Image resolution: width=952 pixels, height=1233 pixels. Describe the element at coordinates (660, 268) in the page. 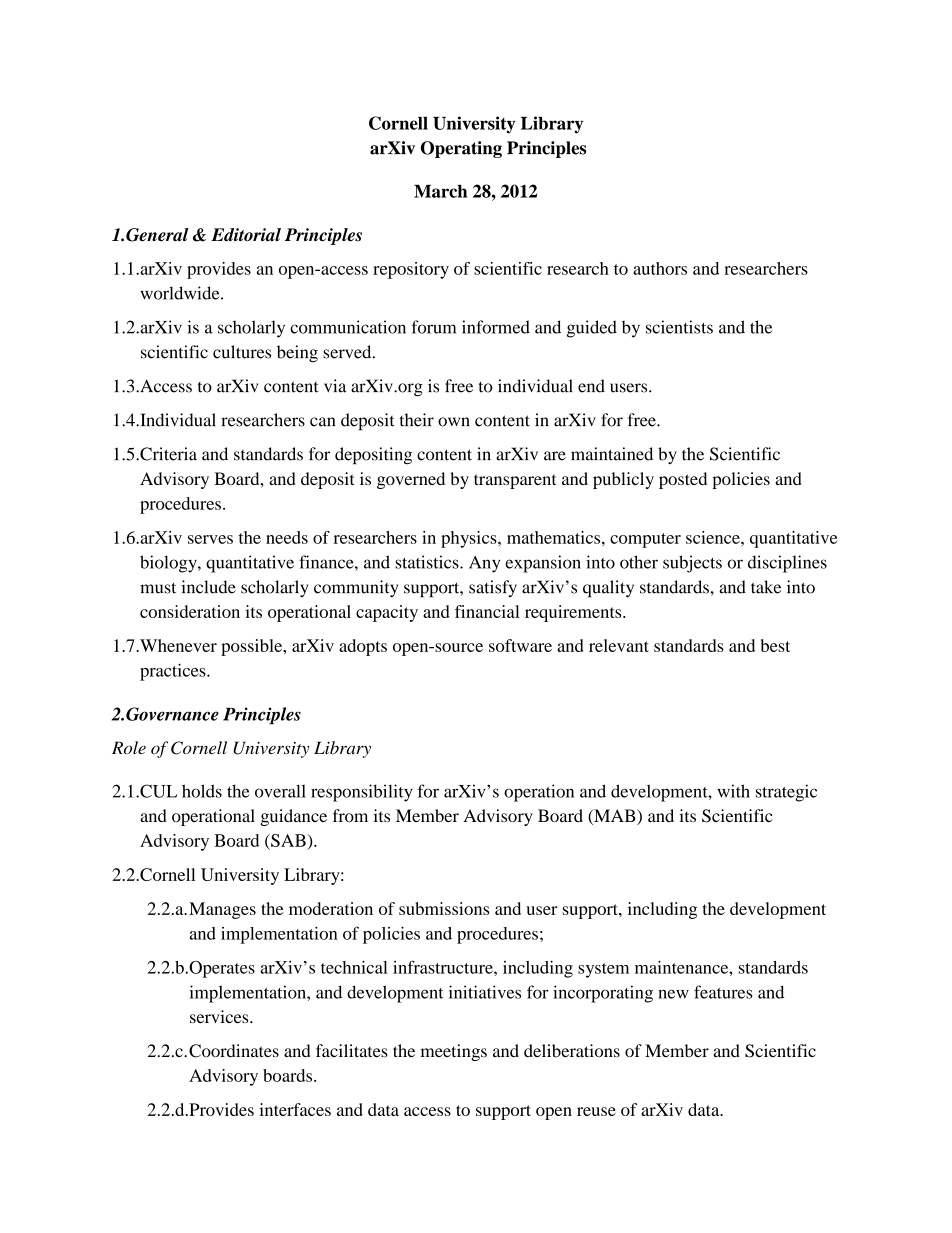

I see `authors` at that location.
